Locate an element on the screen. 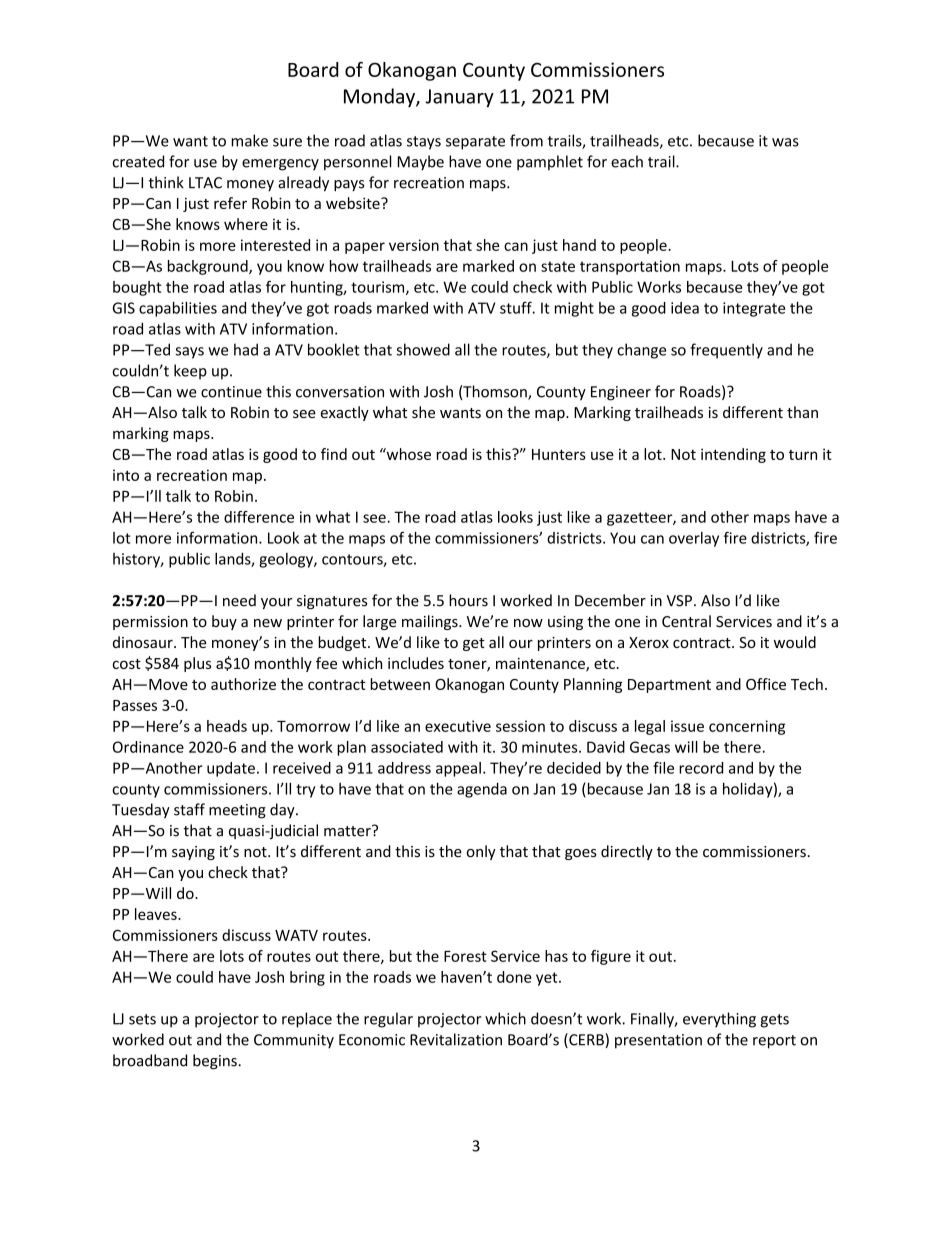 Image resolution: width=952 pixels, height=1233 pixels. separate is located at coordinates (475, 143).
